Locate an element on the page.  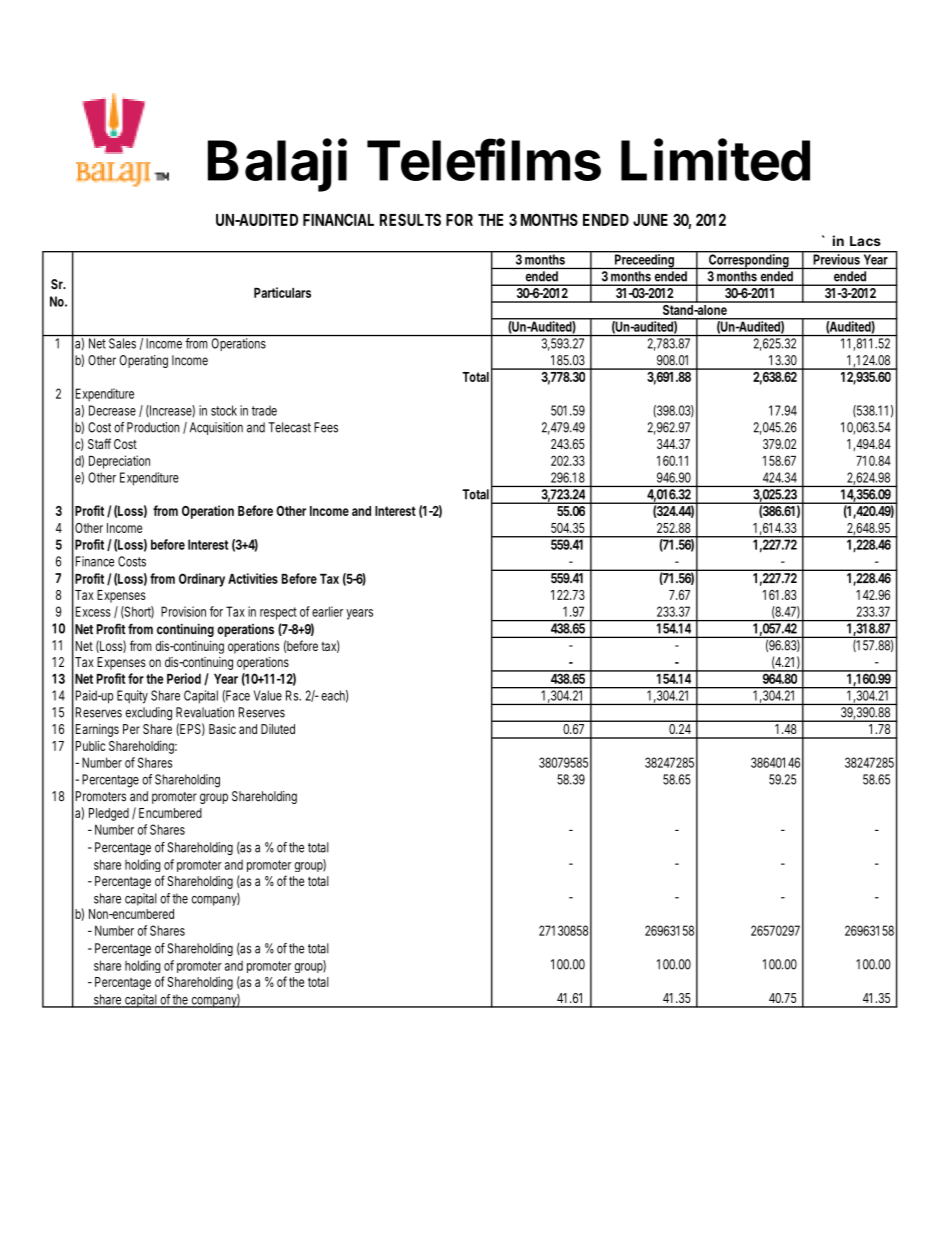
RESULTS is located at coordinates (410, 219).
